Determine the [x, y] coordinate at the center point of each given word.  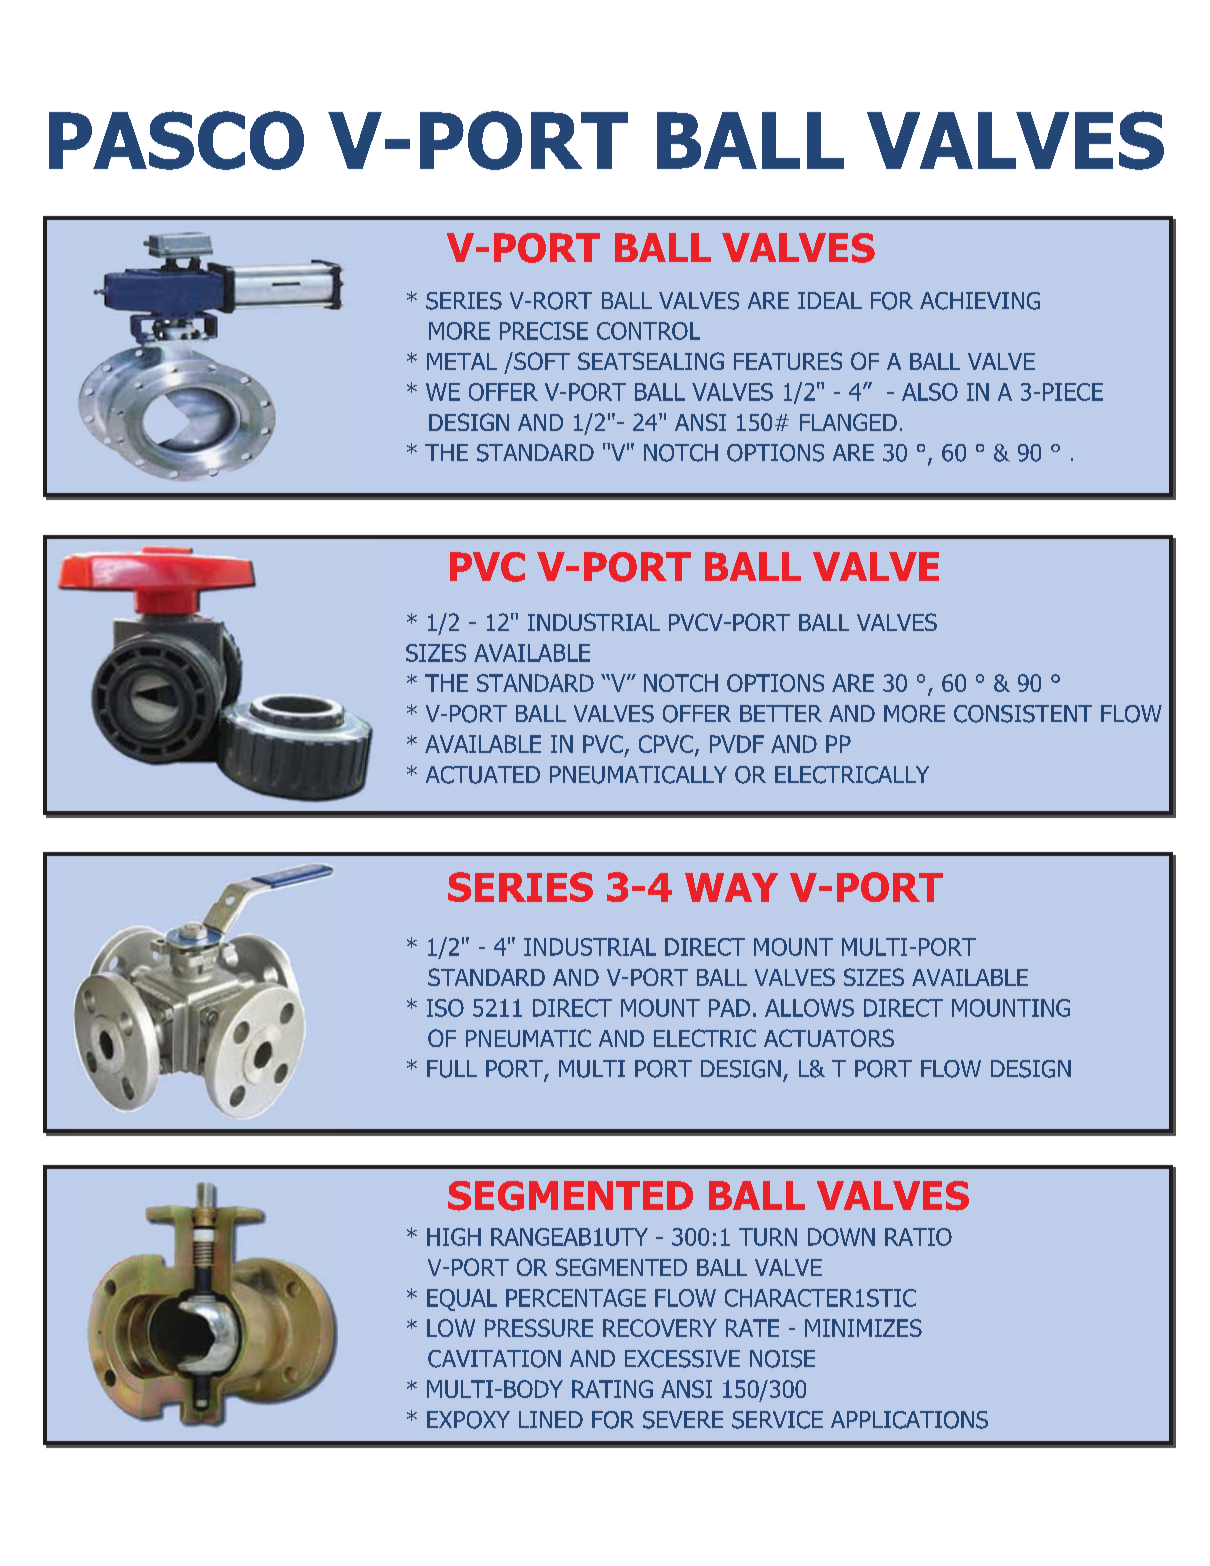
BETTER [781, 713]
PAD [729, 1008]
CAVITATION [494, 1359]
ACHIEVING [980, 301]
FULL [452, 1069]
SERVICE [777, 1420]
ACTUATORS [829, 1038]
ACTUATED [483, 775]
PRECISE [544, 331]
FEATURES [788, 361]
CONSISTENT [1023, 714]
